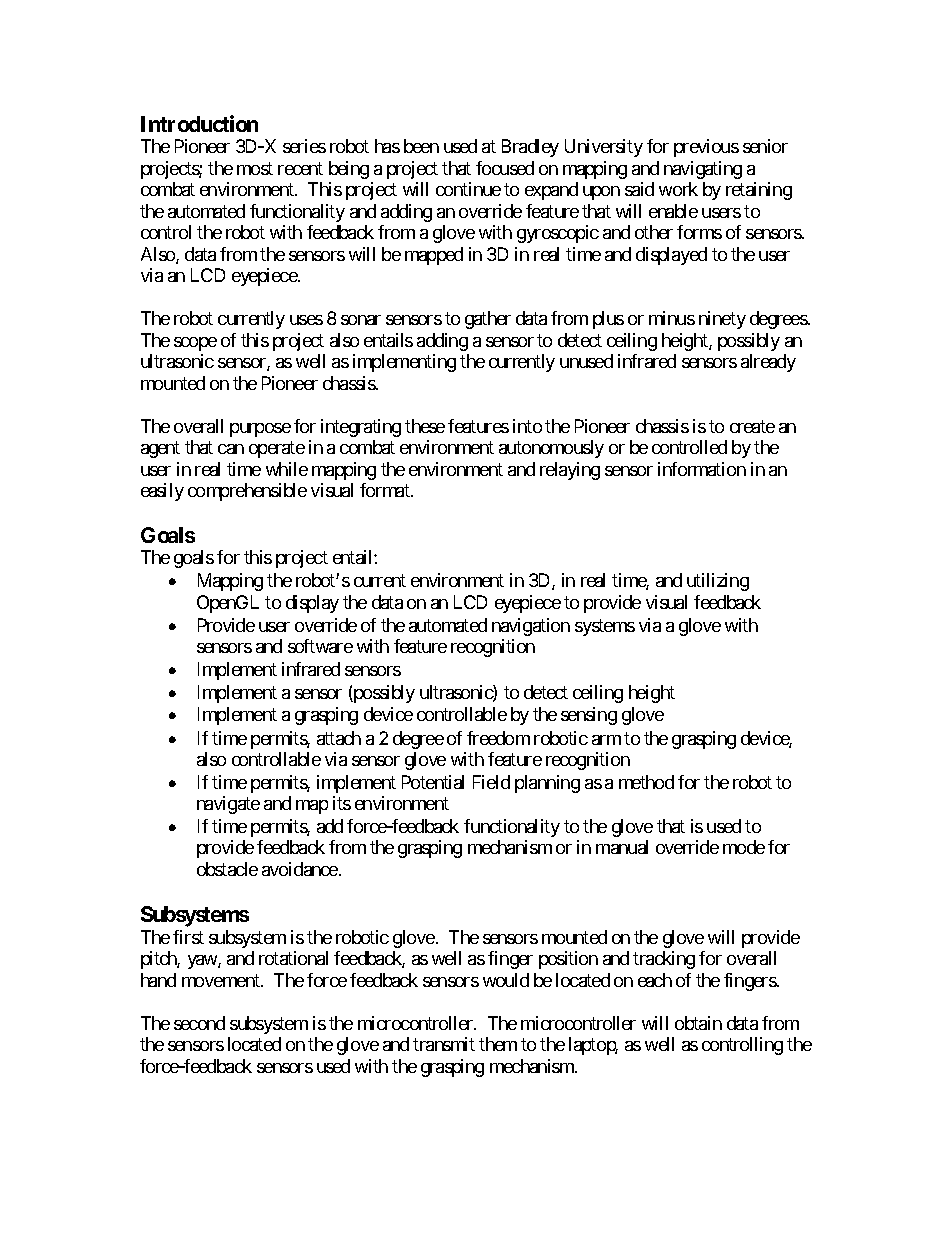 The width and height of the document is (952, 1233). Describe the element at coordinates (421, 146) in the document. I see `been` at that location.
